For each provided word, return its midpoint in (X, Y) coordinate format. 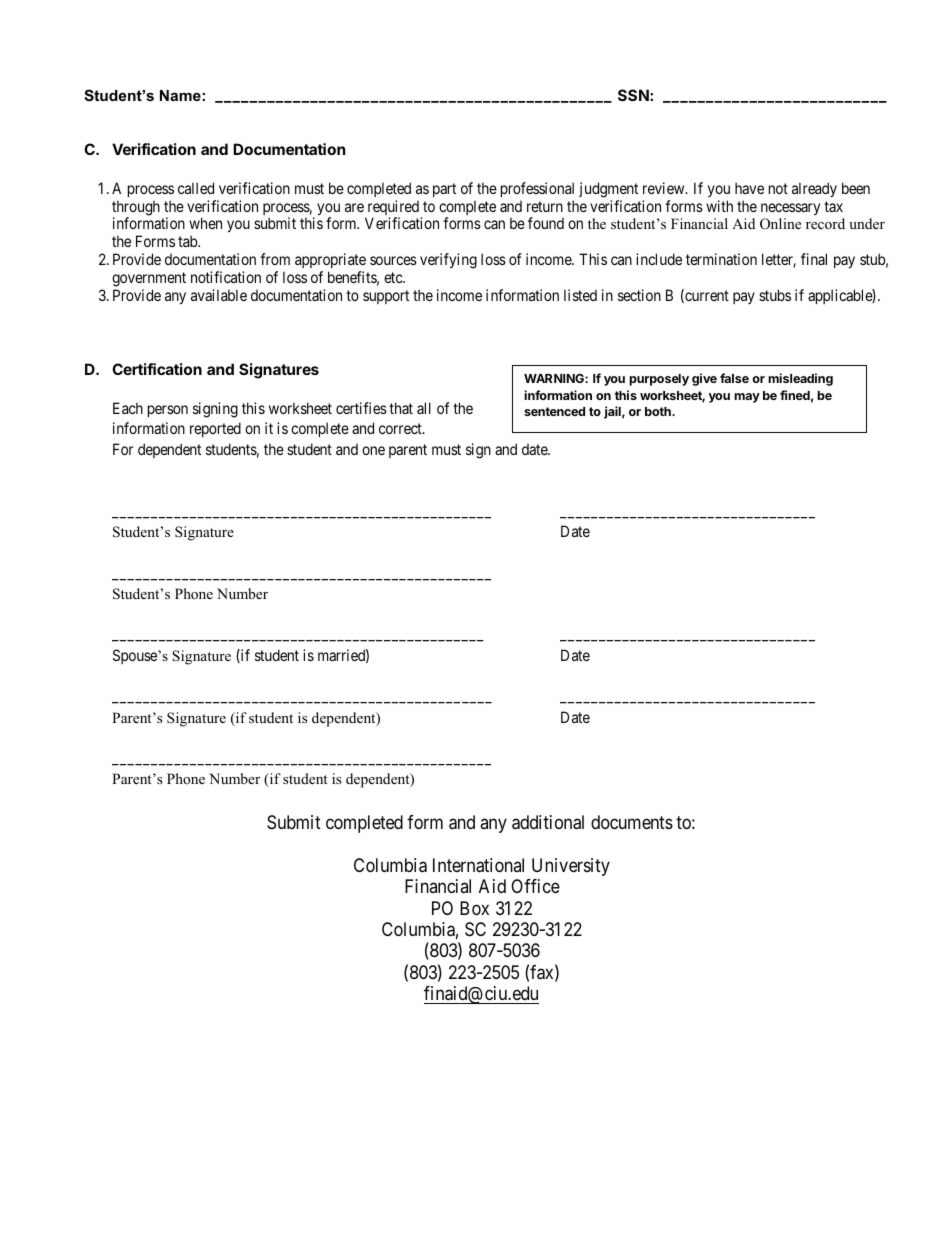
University (571, 867)
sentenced (554, 411)
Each (128, 408)
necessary (790, 209)
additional (548, 822)
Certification (157, 369)
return (545, 206)
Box (474, 908)
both (659, 411)
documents (632, 822)
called (196, 188)
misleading (800, 379)
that (401, 408)
